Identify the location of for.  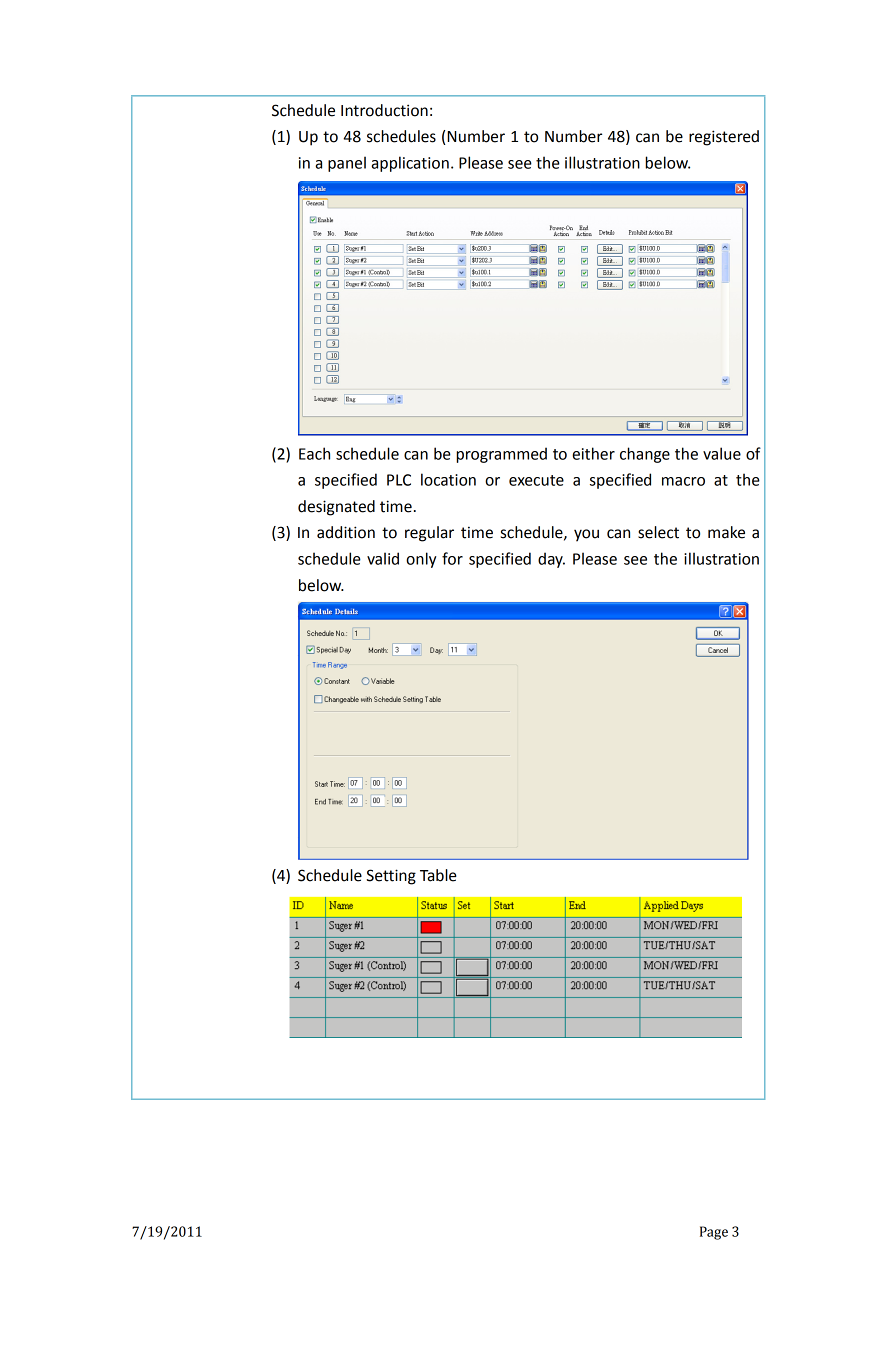
(452, 558).
